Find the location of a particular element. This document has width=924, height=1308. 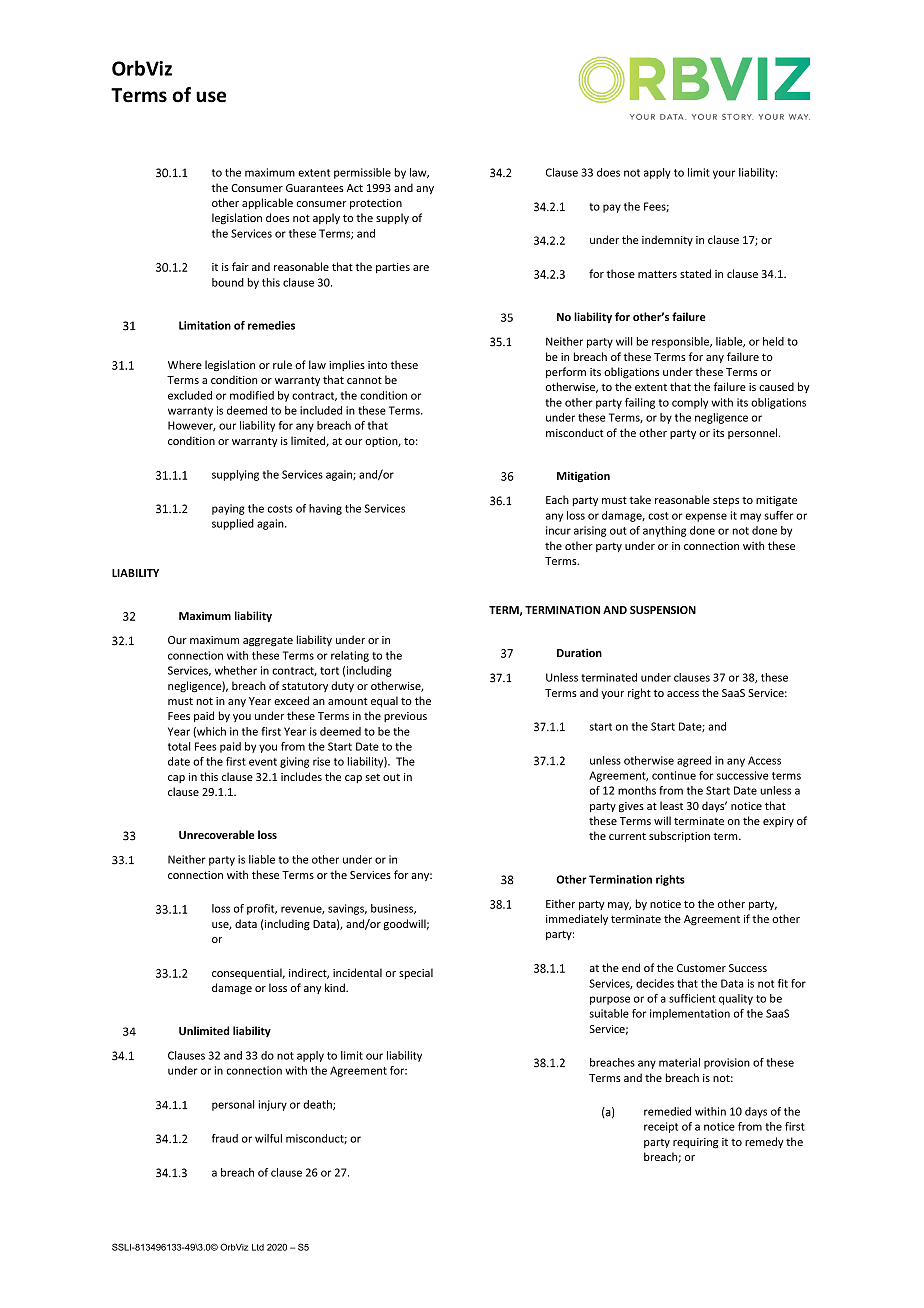

profit is located at coordinates (262, 909).
